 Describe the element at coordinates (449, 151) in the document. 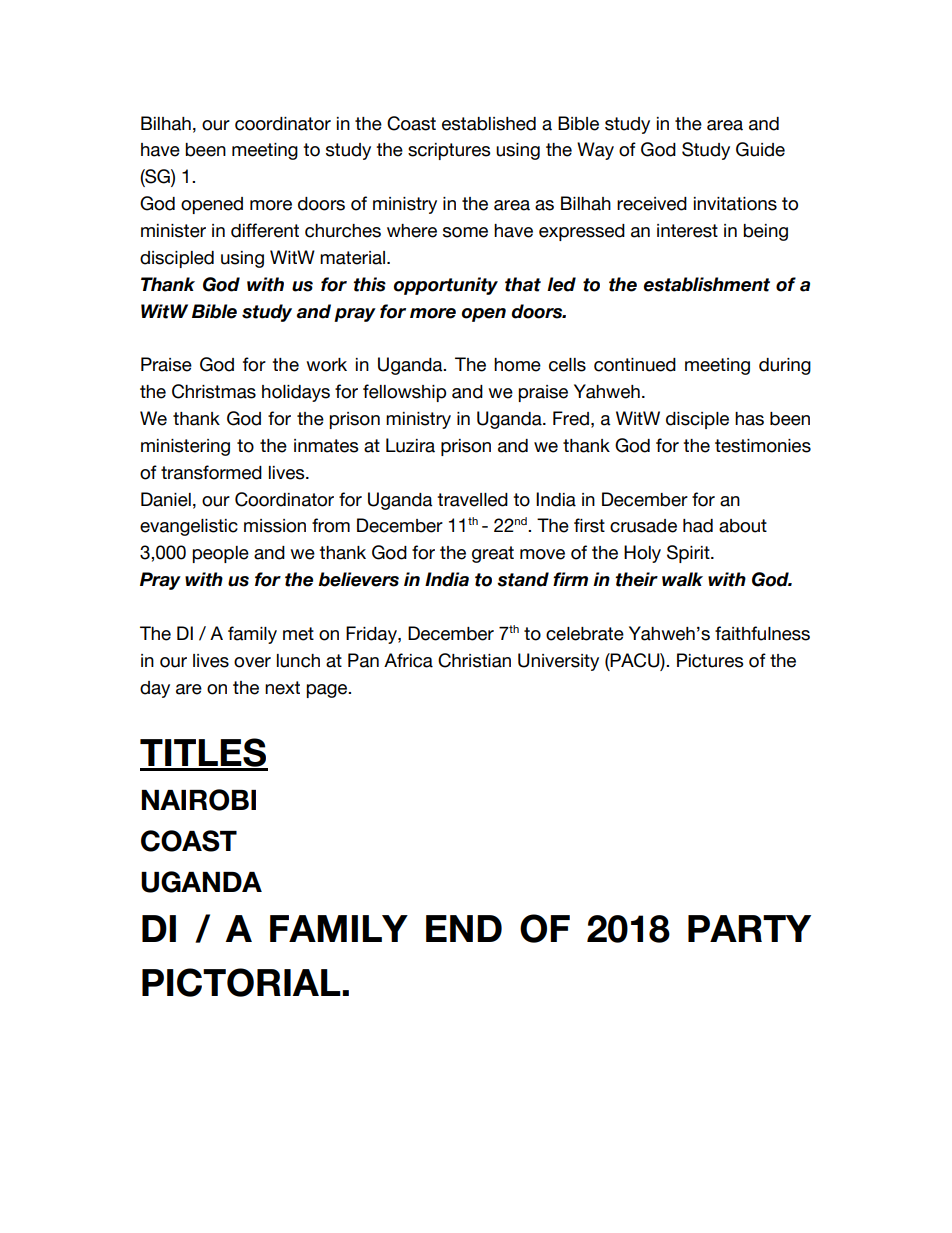

I see `scriptures` at that location.
